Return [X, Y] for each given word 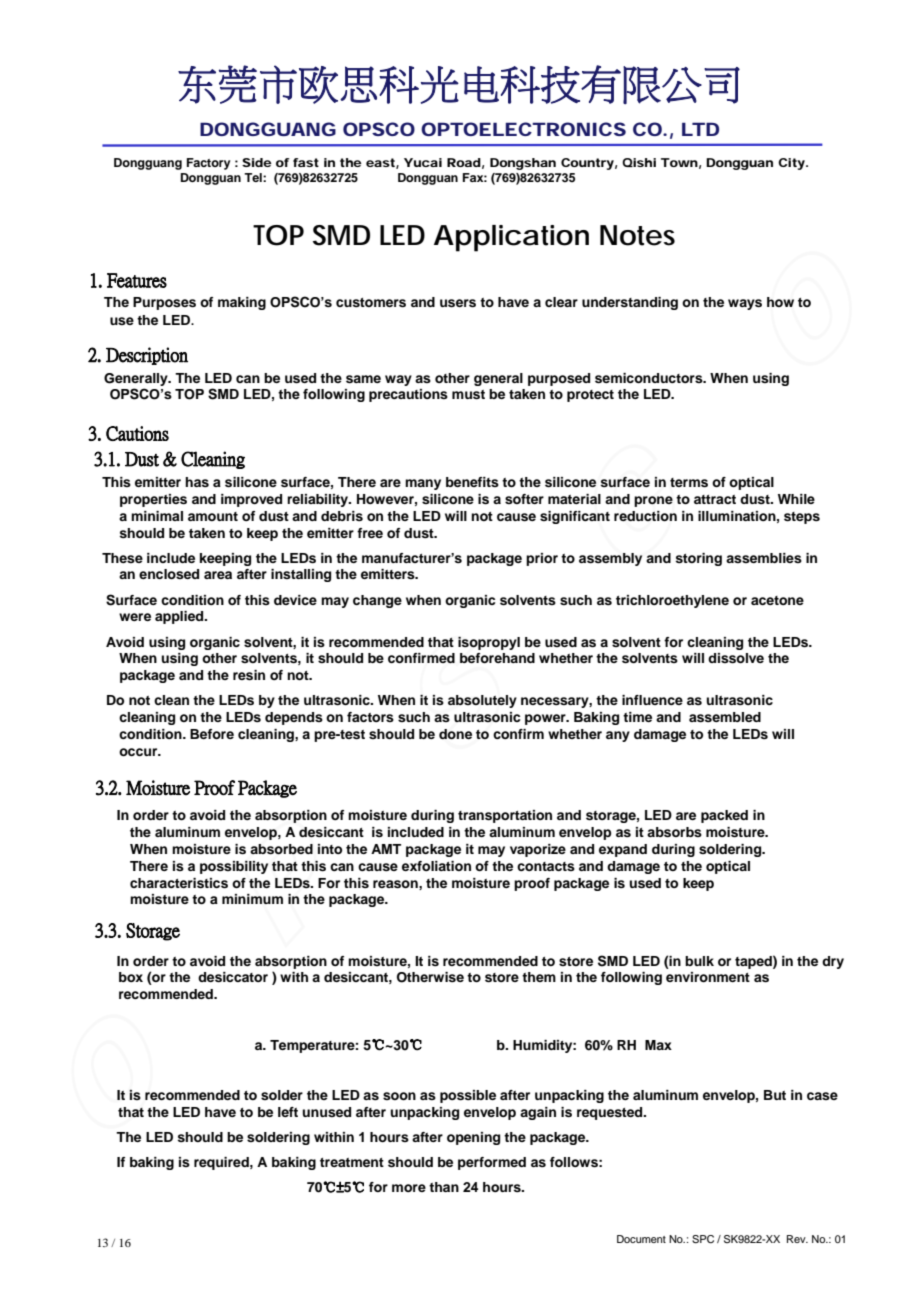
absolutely [482, 701]
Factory [208, 164]
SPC [703, 1239]
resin [249, 675]
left [288, 1112]
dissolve [736, 658]
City [793, 164]
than [444, 1187]
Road [465, 163]
